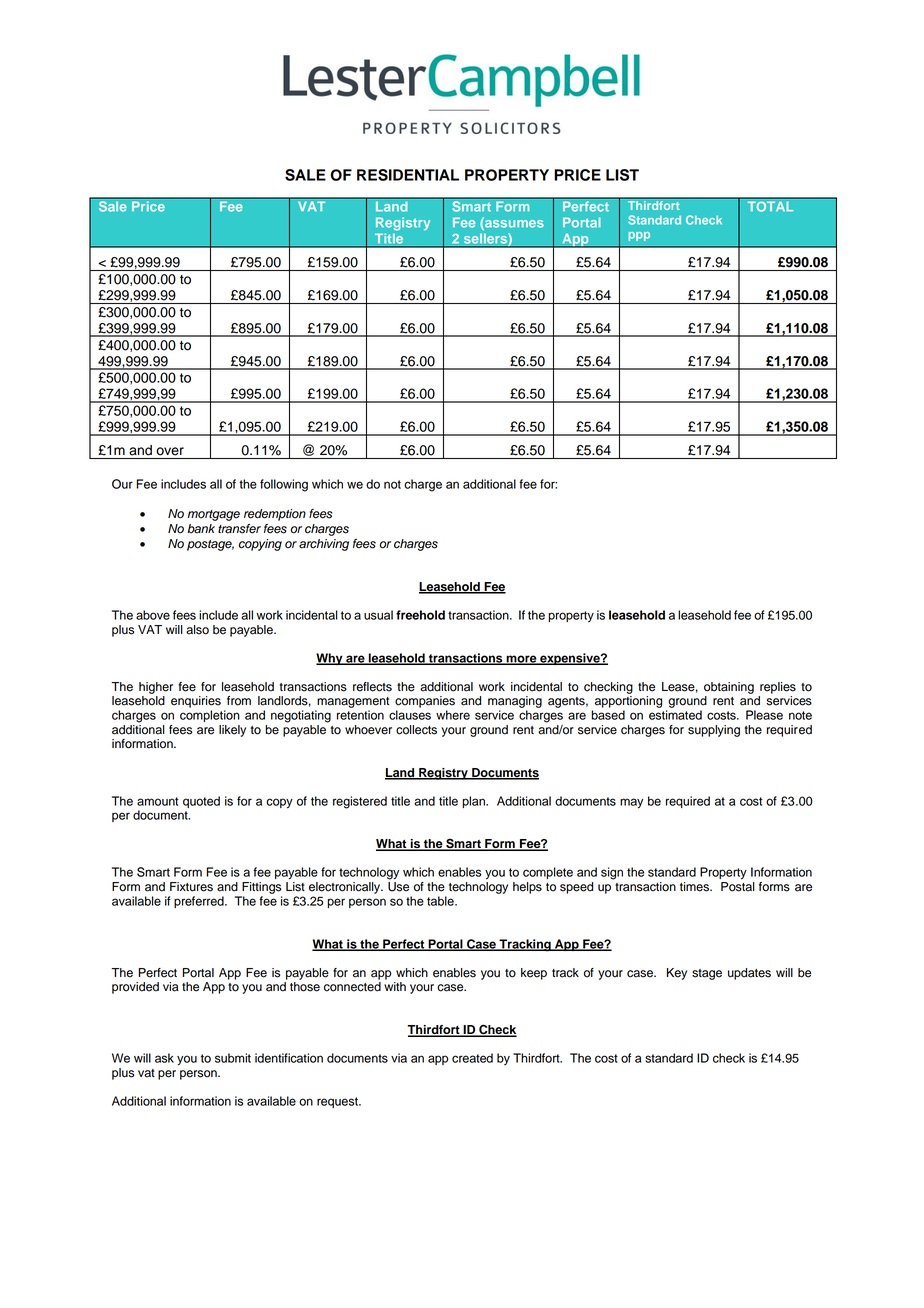 Image resolution: width=924 pixels, height=1308 pixels. I want to click on ppp, so click(639, 236).
